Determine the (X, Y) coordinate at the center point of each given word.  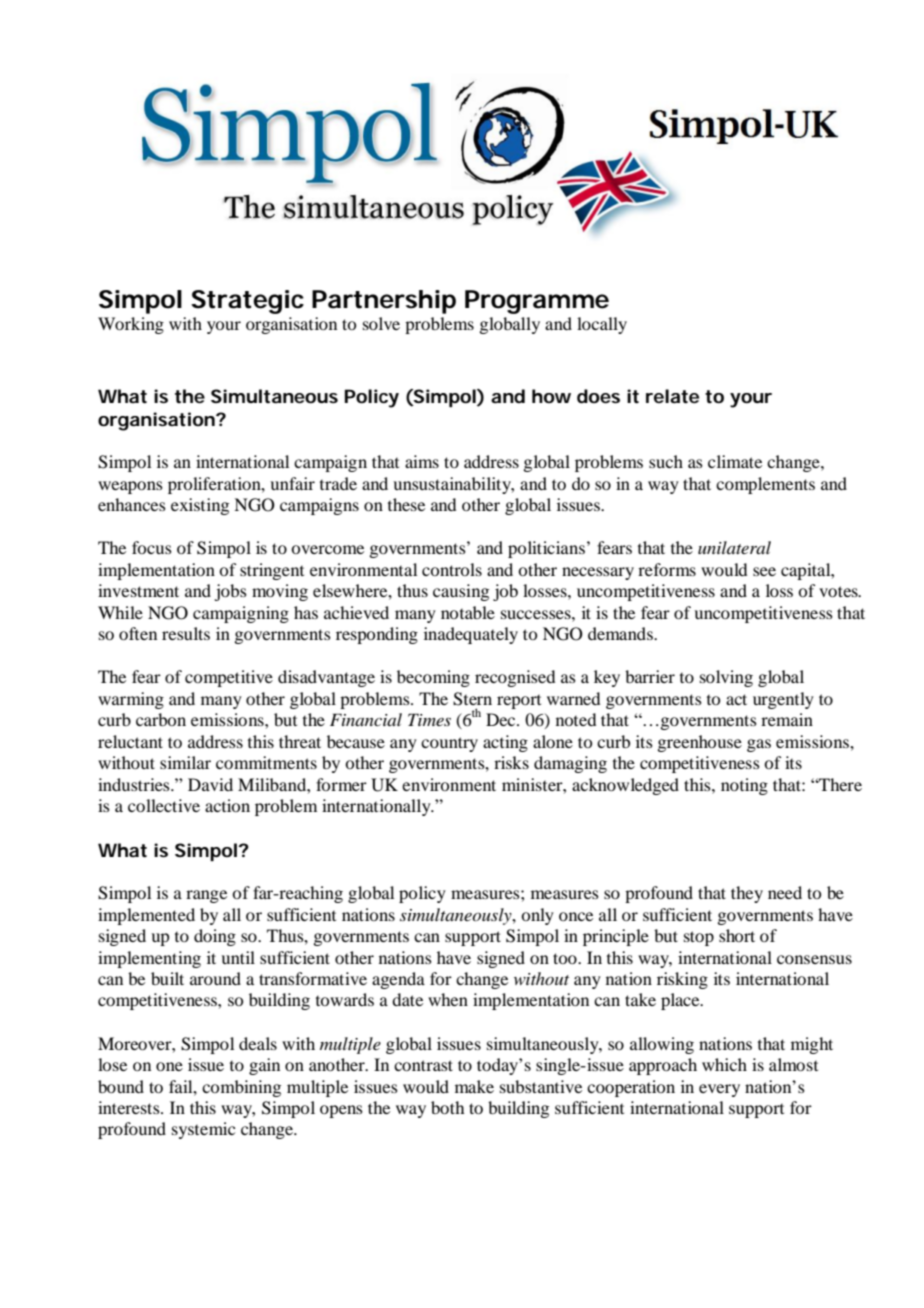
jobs (230, 592)
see (764, 571)
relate (672, 396)
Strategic (247, 302)
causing (461, 592)
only (537, 916)
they (747, 894)
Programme (537, 302)
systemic (203, 1130)
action (227, 805)
